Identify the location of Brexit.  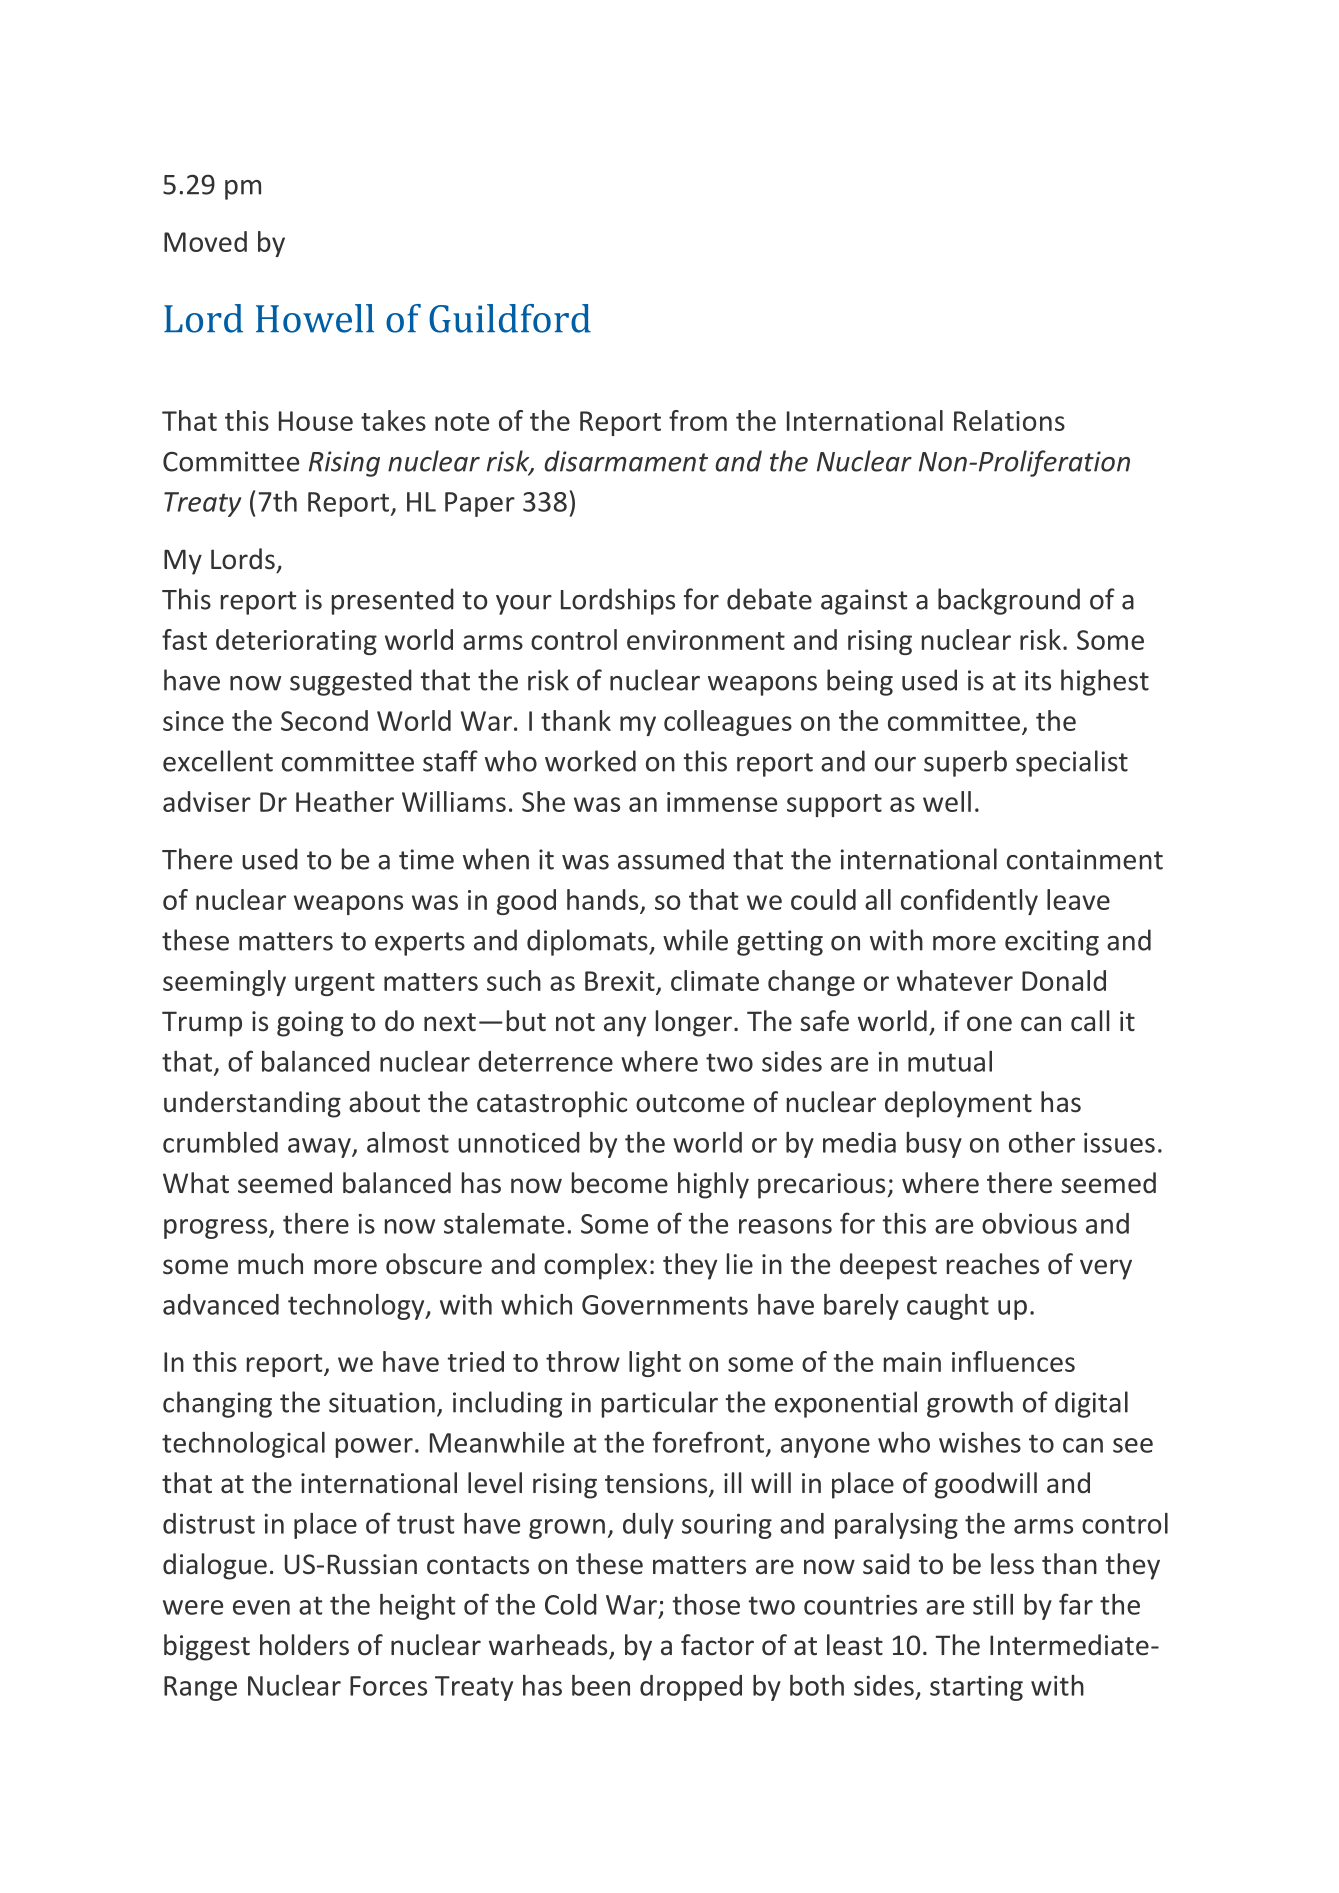
(620, 981).
